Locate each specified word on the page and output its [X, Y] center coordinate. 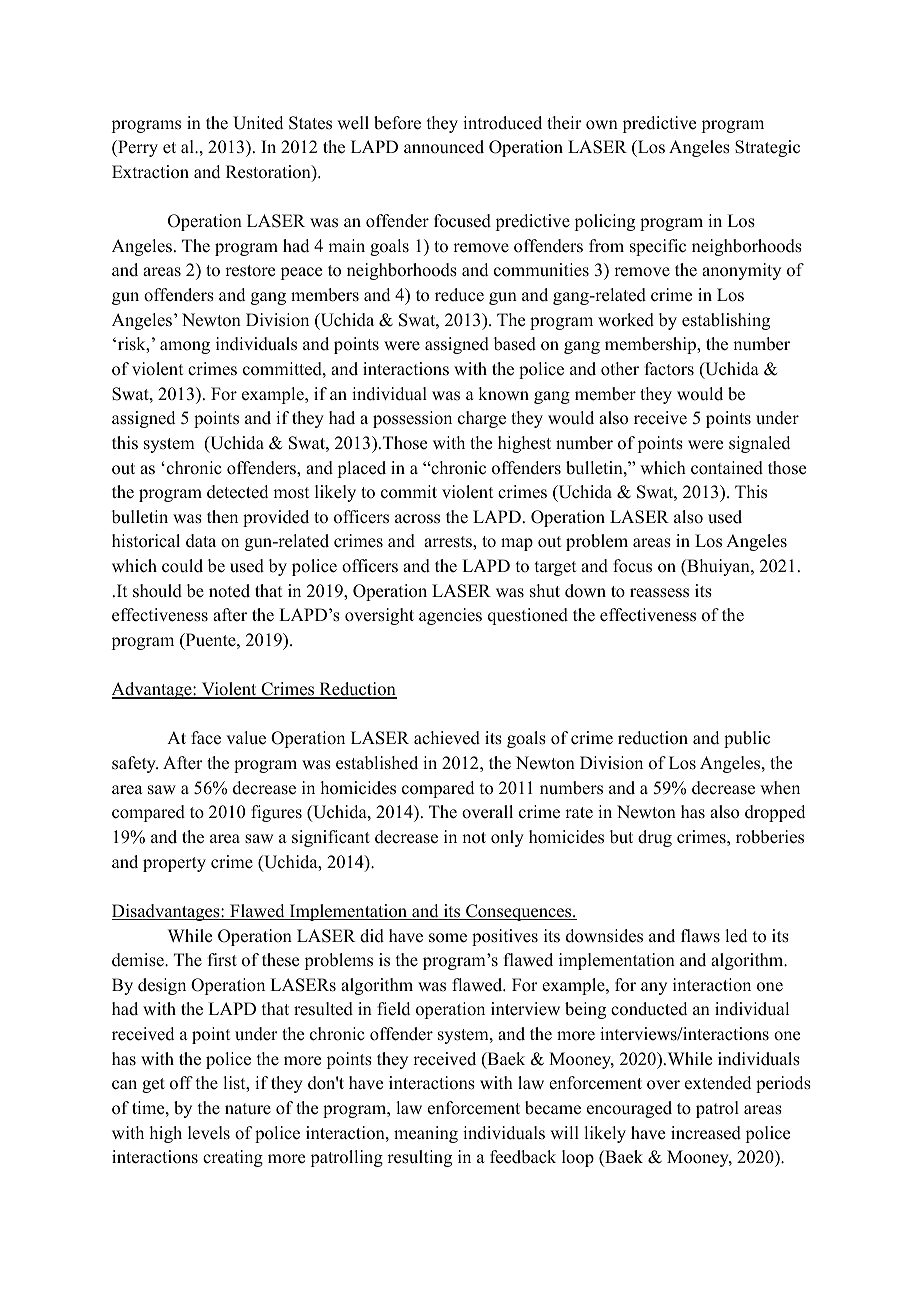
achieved [447, 738]
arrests [449, 542]
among [185, 347]
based [515, 344]
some [448, 938]
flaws [700, 936]
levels [209, 1133]
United [258, 123]
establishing [726, 321]
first [222, 960]
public [747, 739]
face [206, 738]
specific [658, 247]
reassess [659, 593]
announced [444, 147]
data [201, 541]
